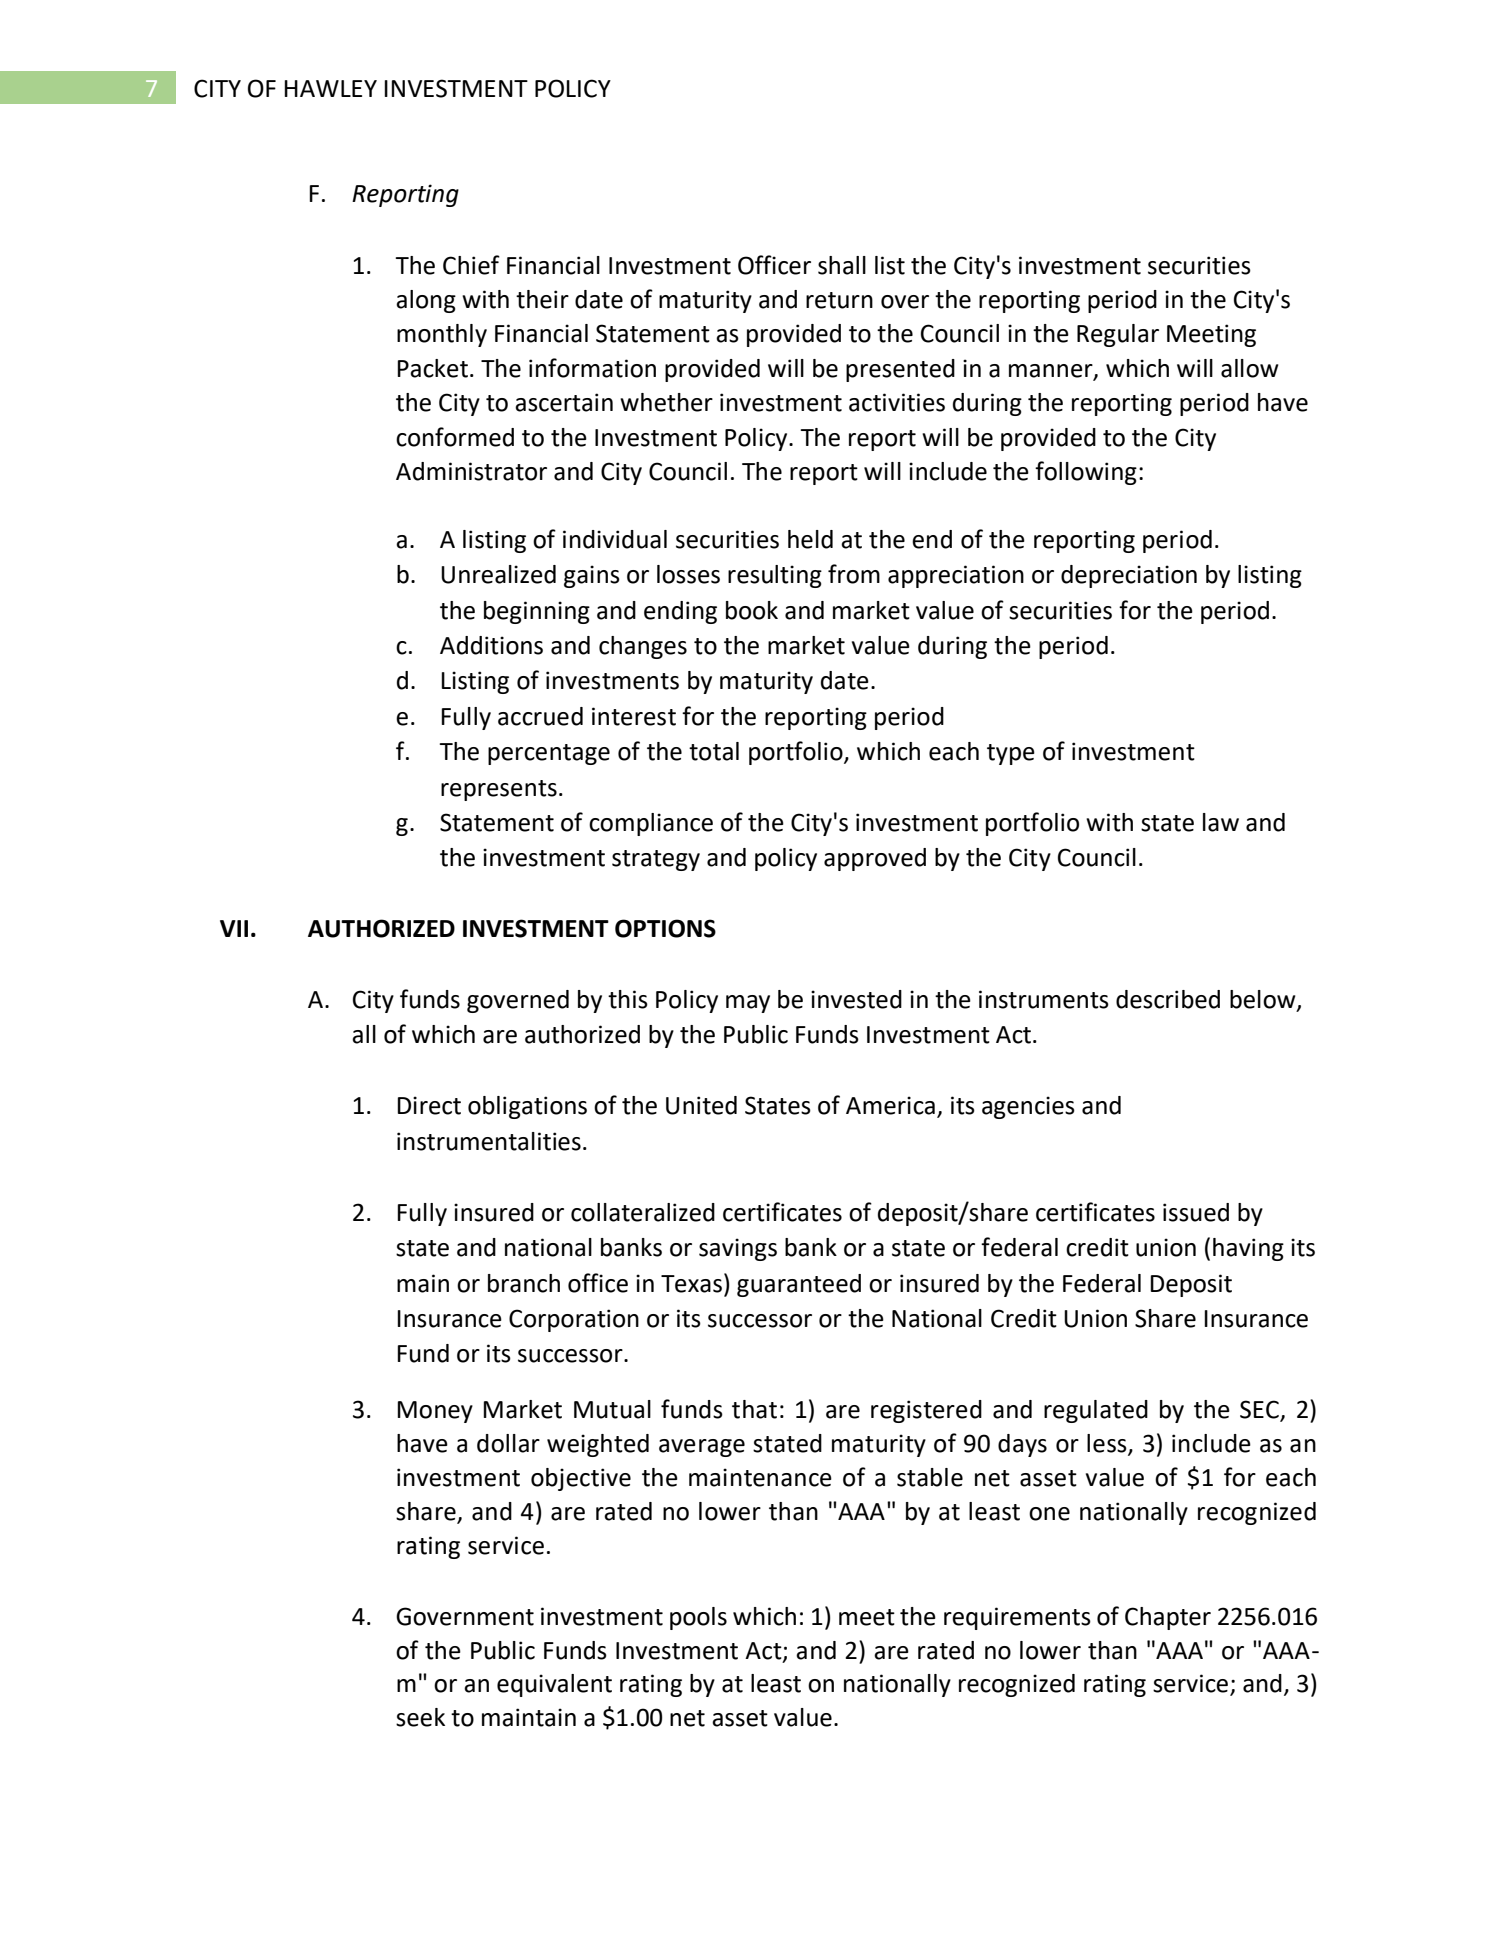 This page has width=1495, height=1934. I want to click on Chapter, so click(1168, 1618).
